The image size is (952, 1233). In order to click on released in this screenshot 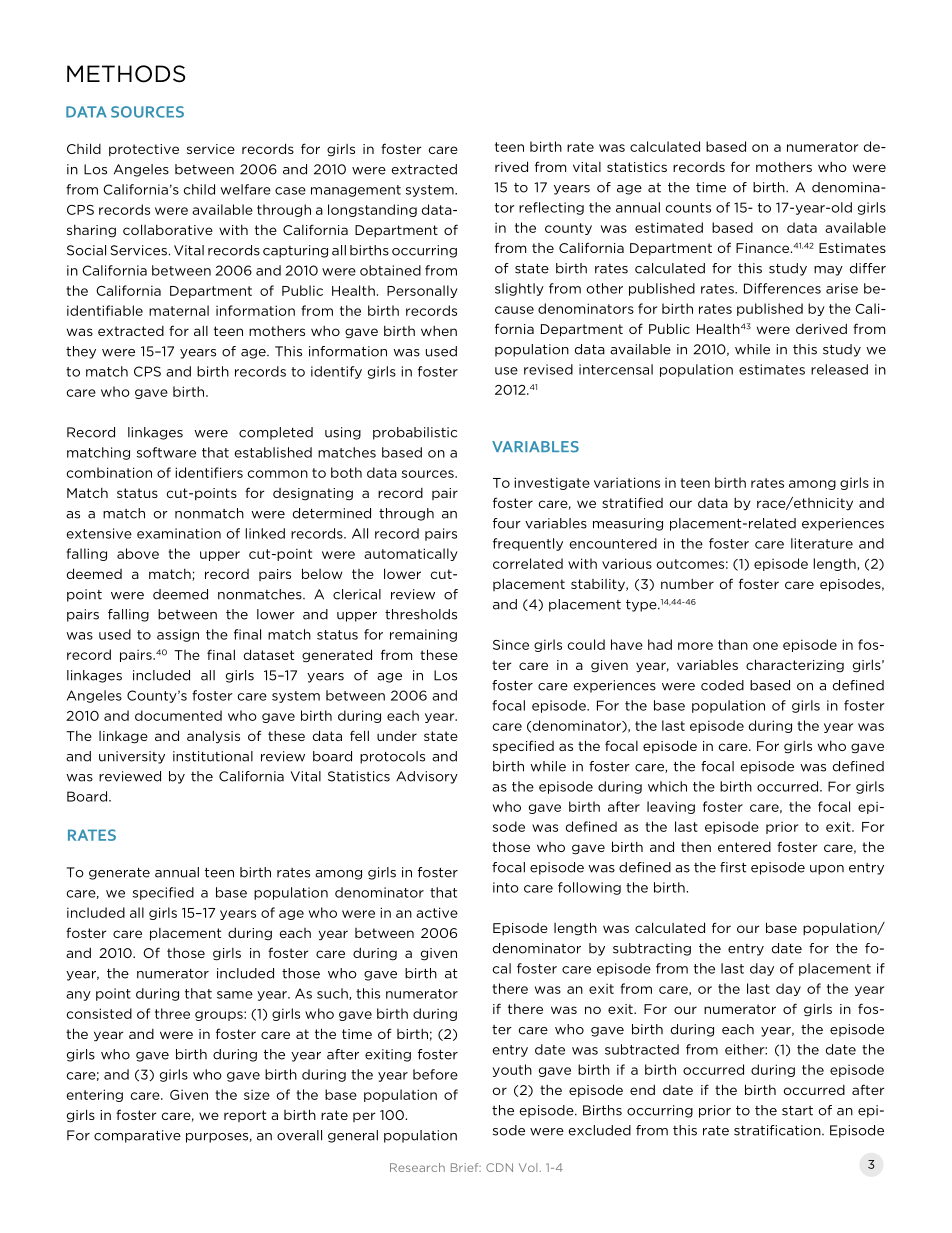, I will do `click(839, 369)`.
